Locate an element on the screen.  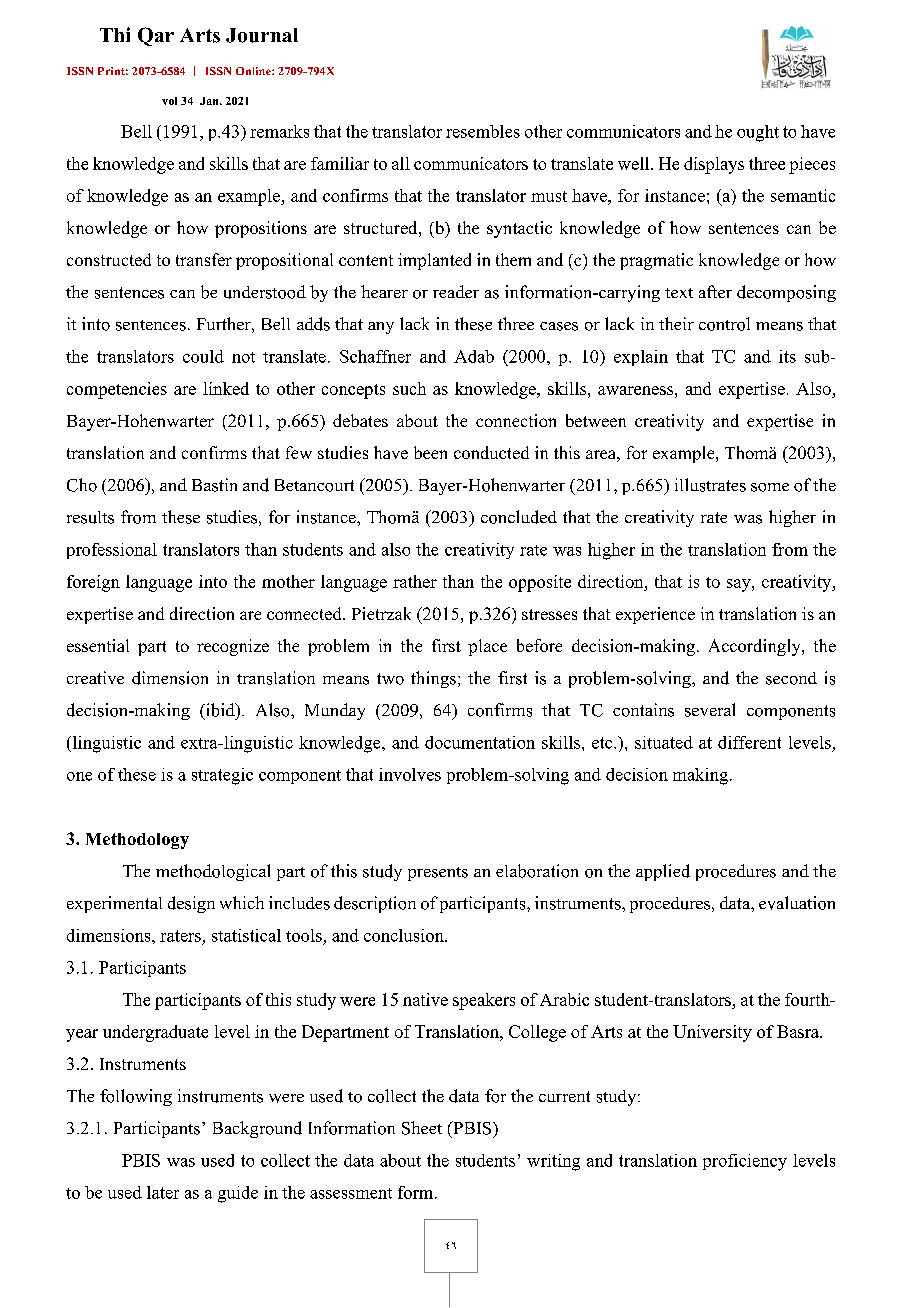
Qar is located at coordinates (156, 36).
